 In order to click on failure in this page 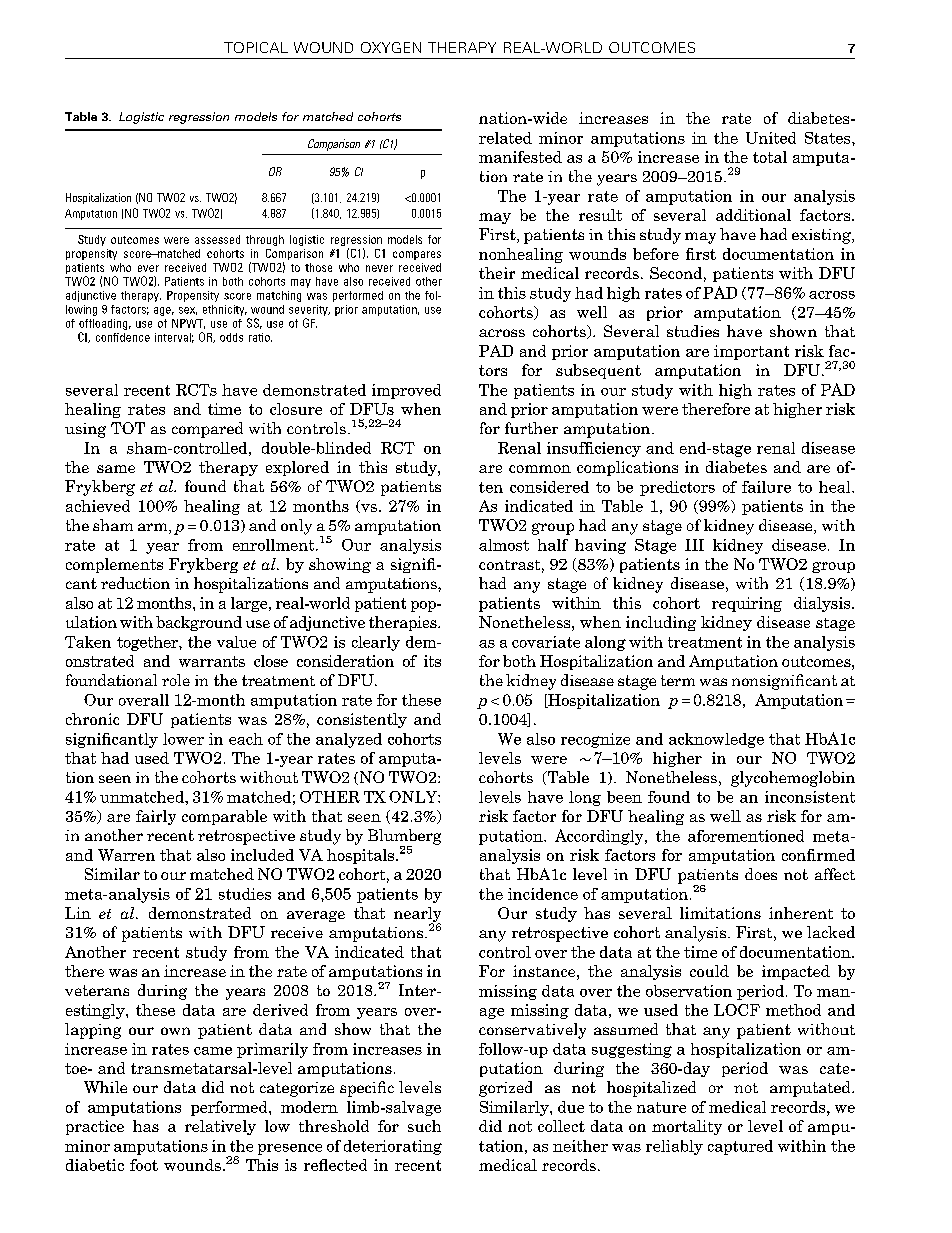, I will do `click(766, 487)`.
